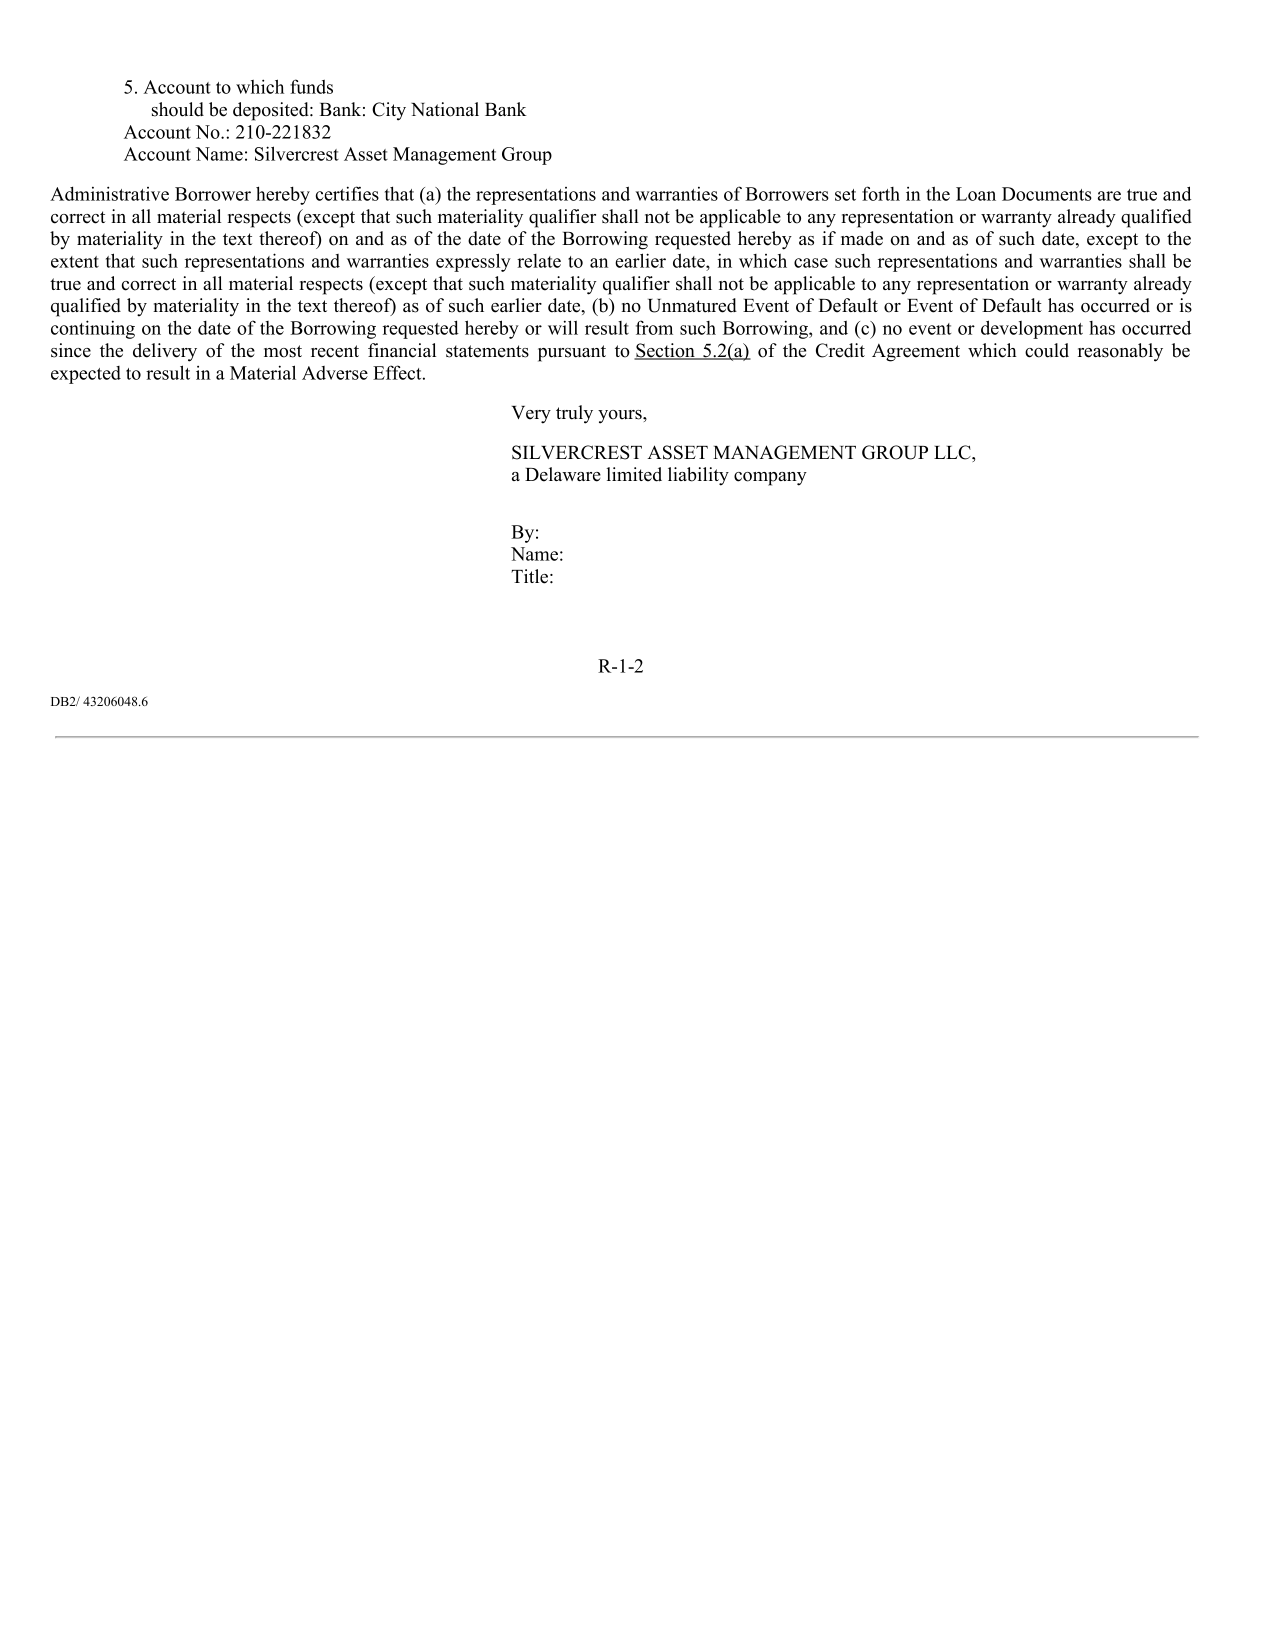 The image size is (1267, 1640). What do you see at coordinates (178, 109) in the screenshot?
I see `should` at bounding box center [178, 109].
